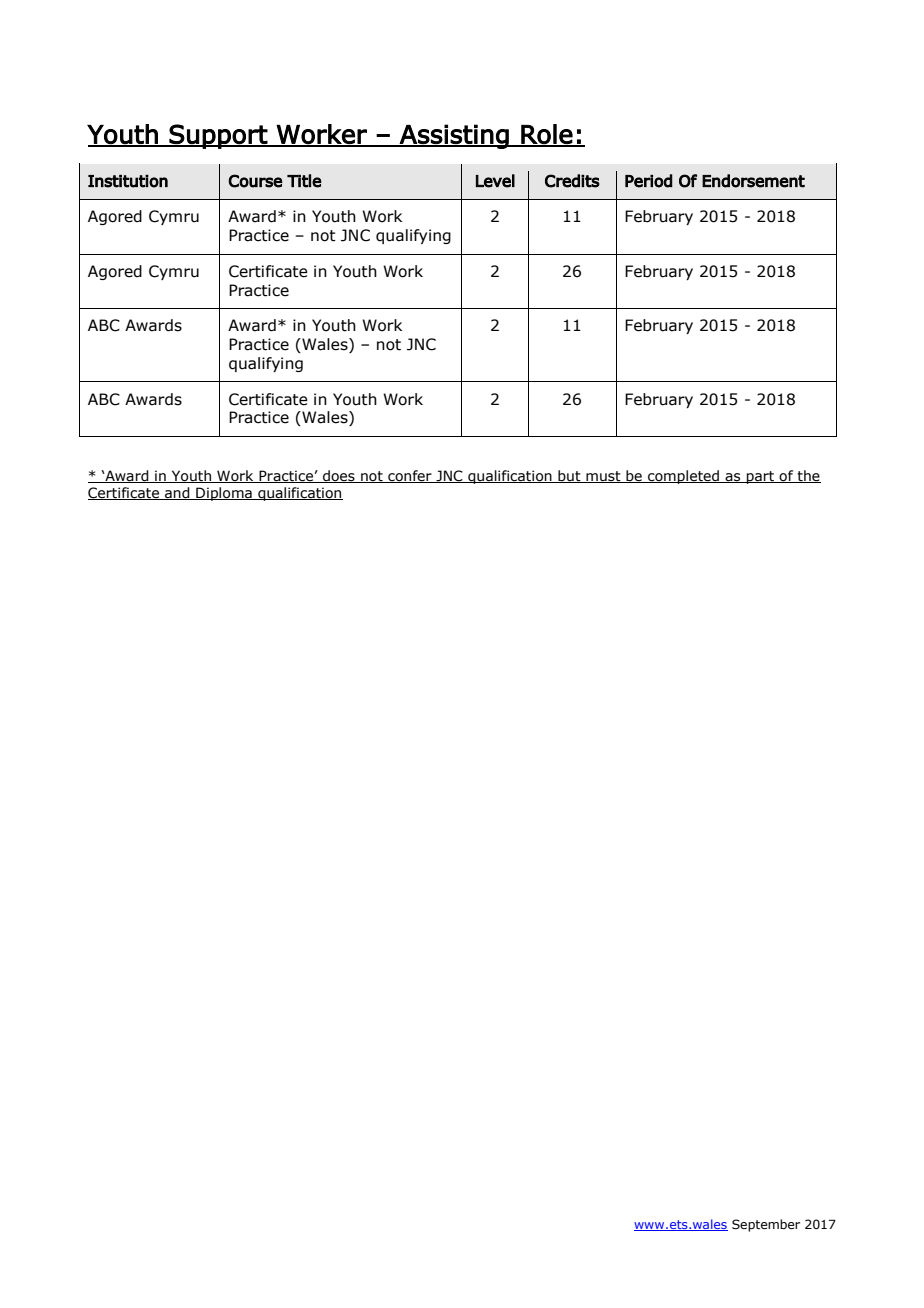  I want to click on September, so click(766, 1225).
